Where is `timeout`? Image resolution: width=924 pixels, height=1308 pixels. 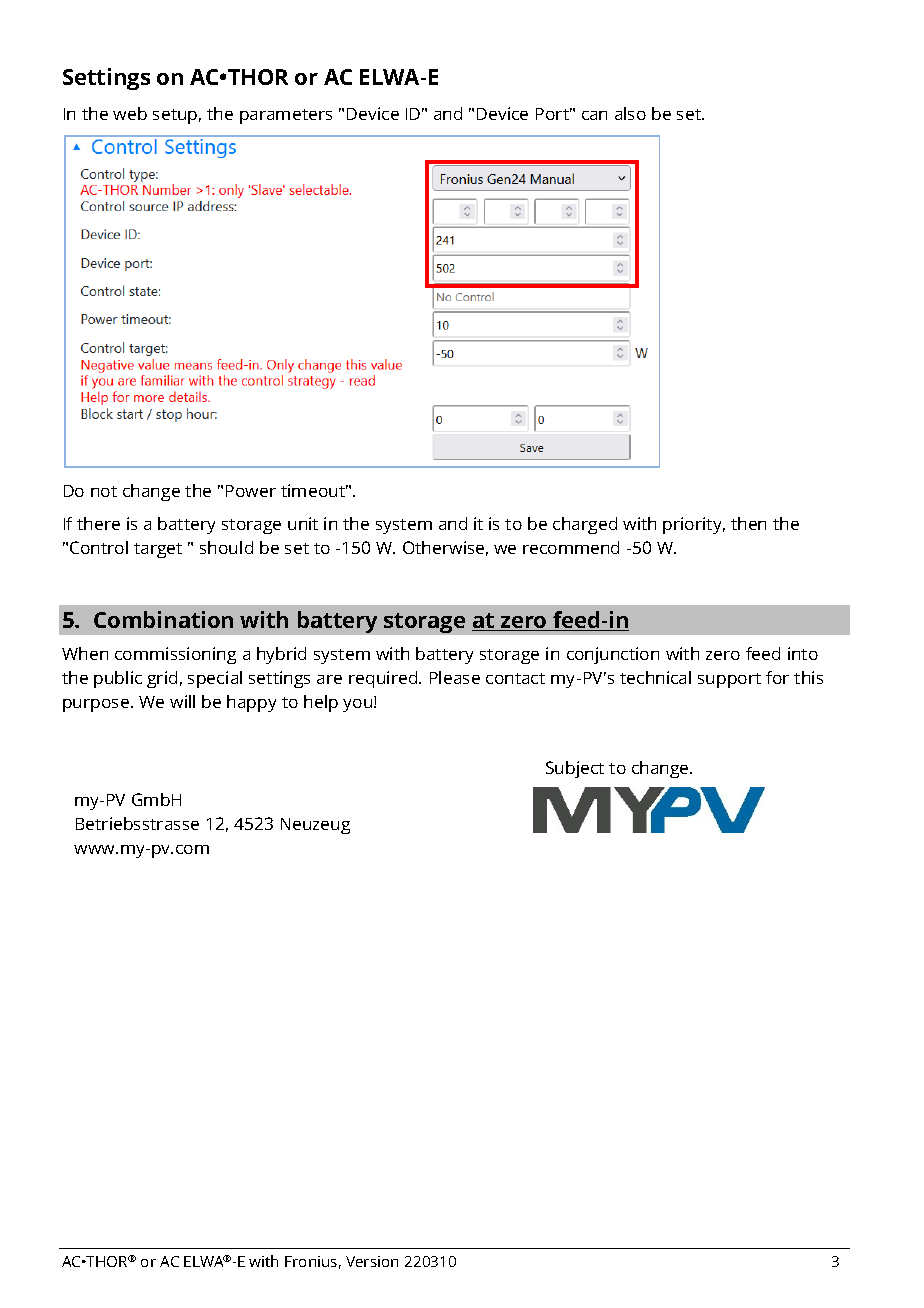
timeout is located at coordinates (314, 490).
